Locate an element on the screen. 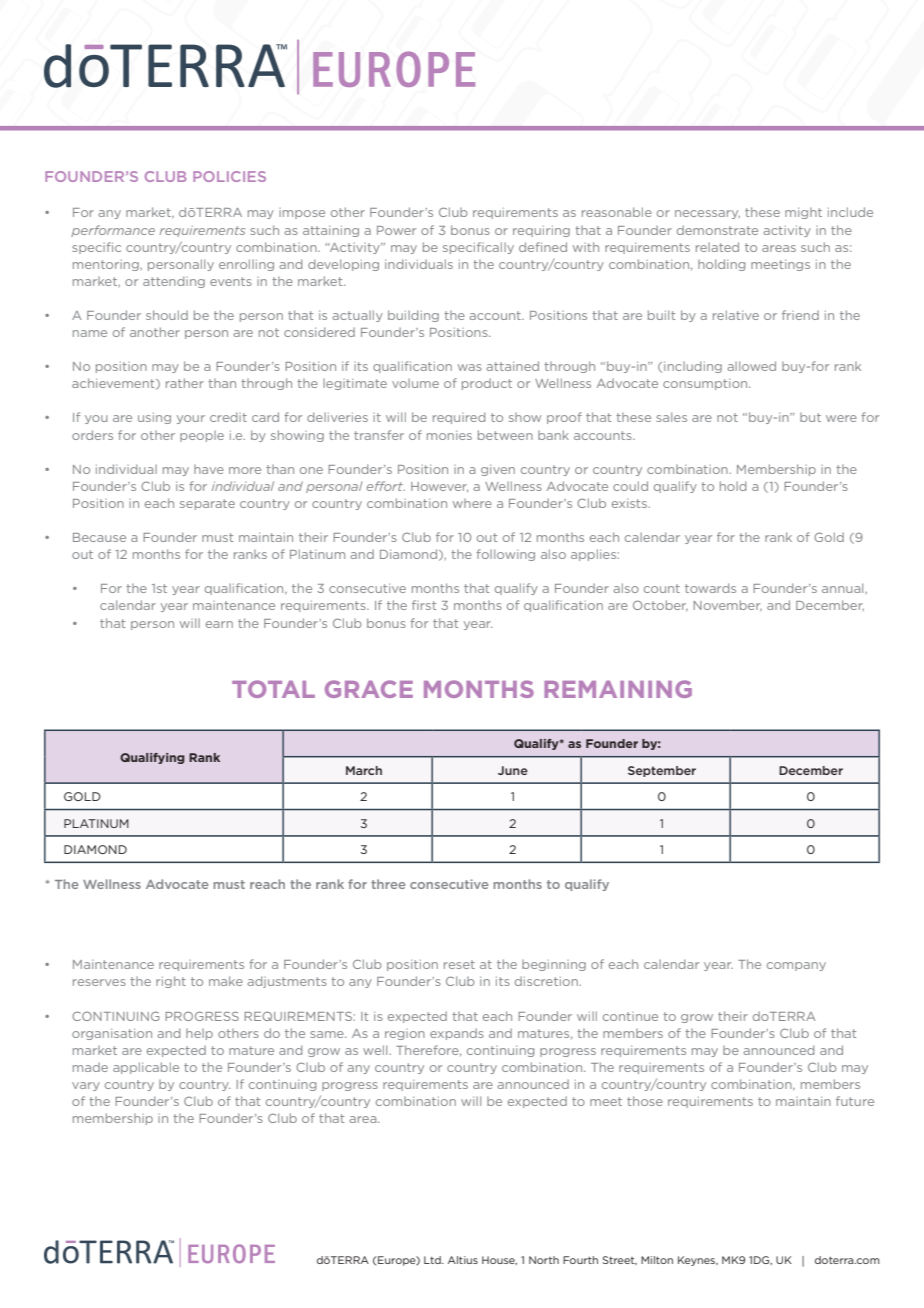  might is located at coordinates (803, 213).
